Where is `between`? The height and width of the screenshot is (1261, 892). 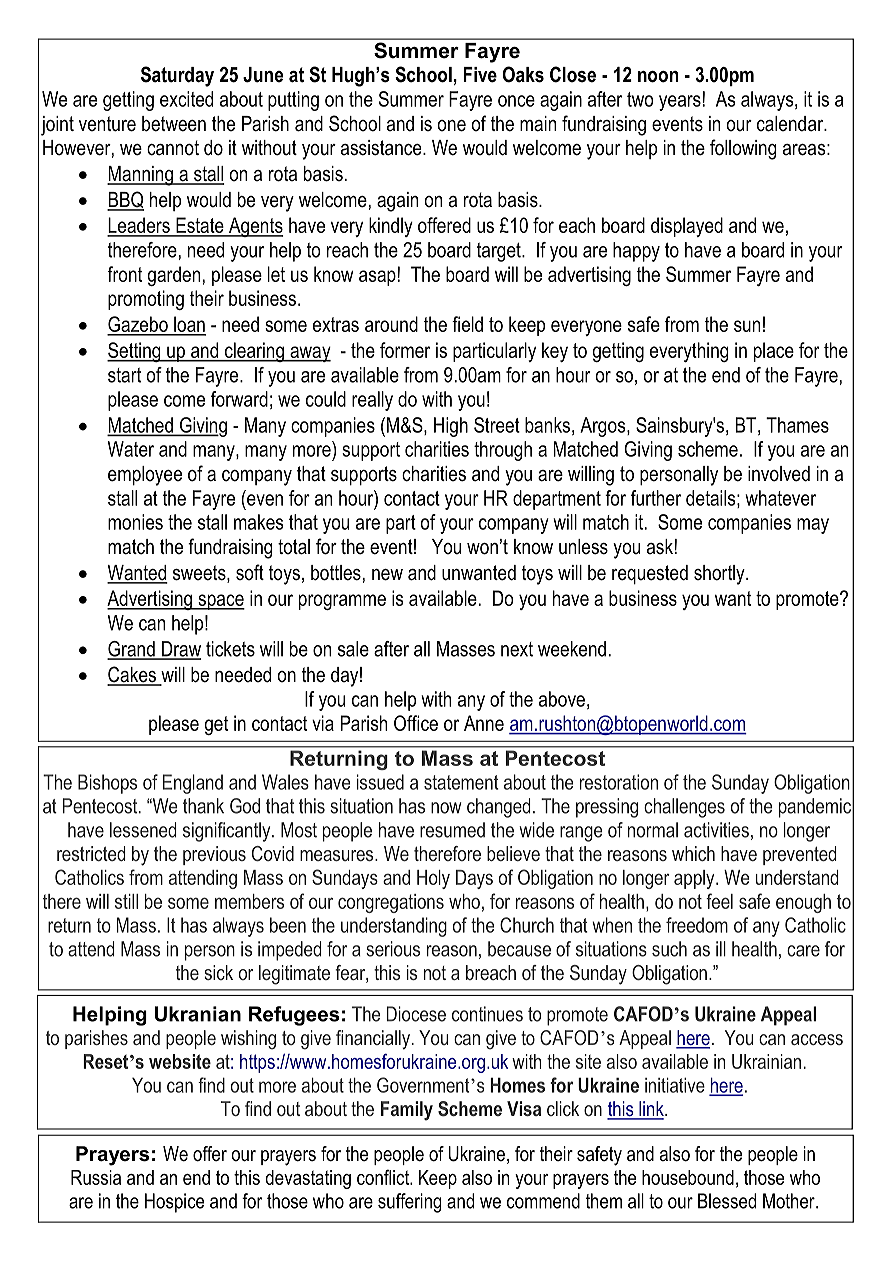 between is located at coordinates (174, 124).
